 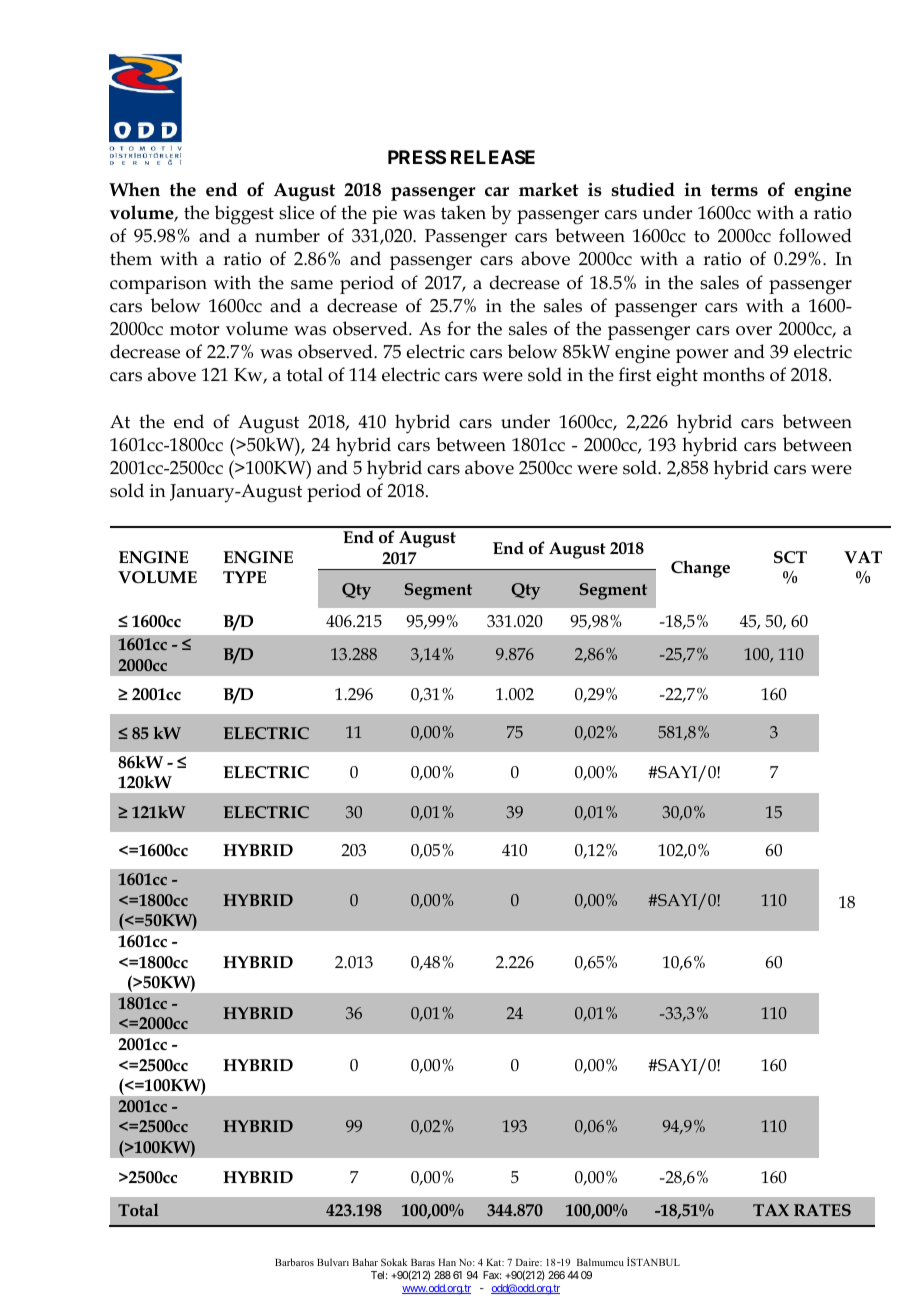 What do you see at coordinates (734, 374) in the image?
I see `months` at bounding box center [734, 374].
